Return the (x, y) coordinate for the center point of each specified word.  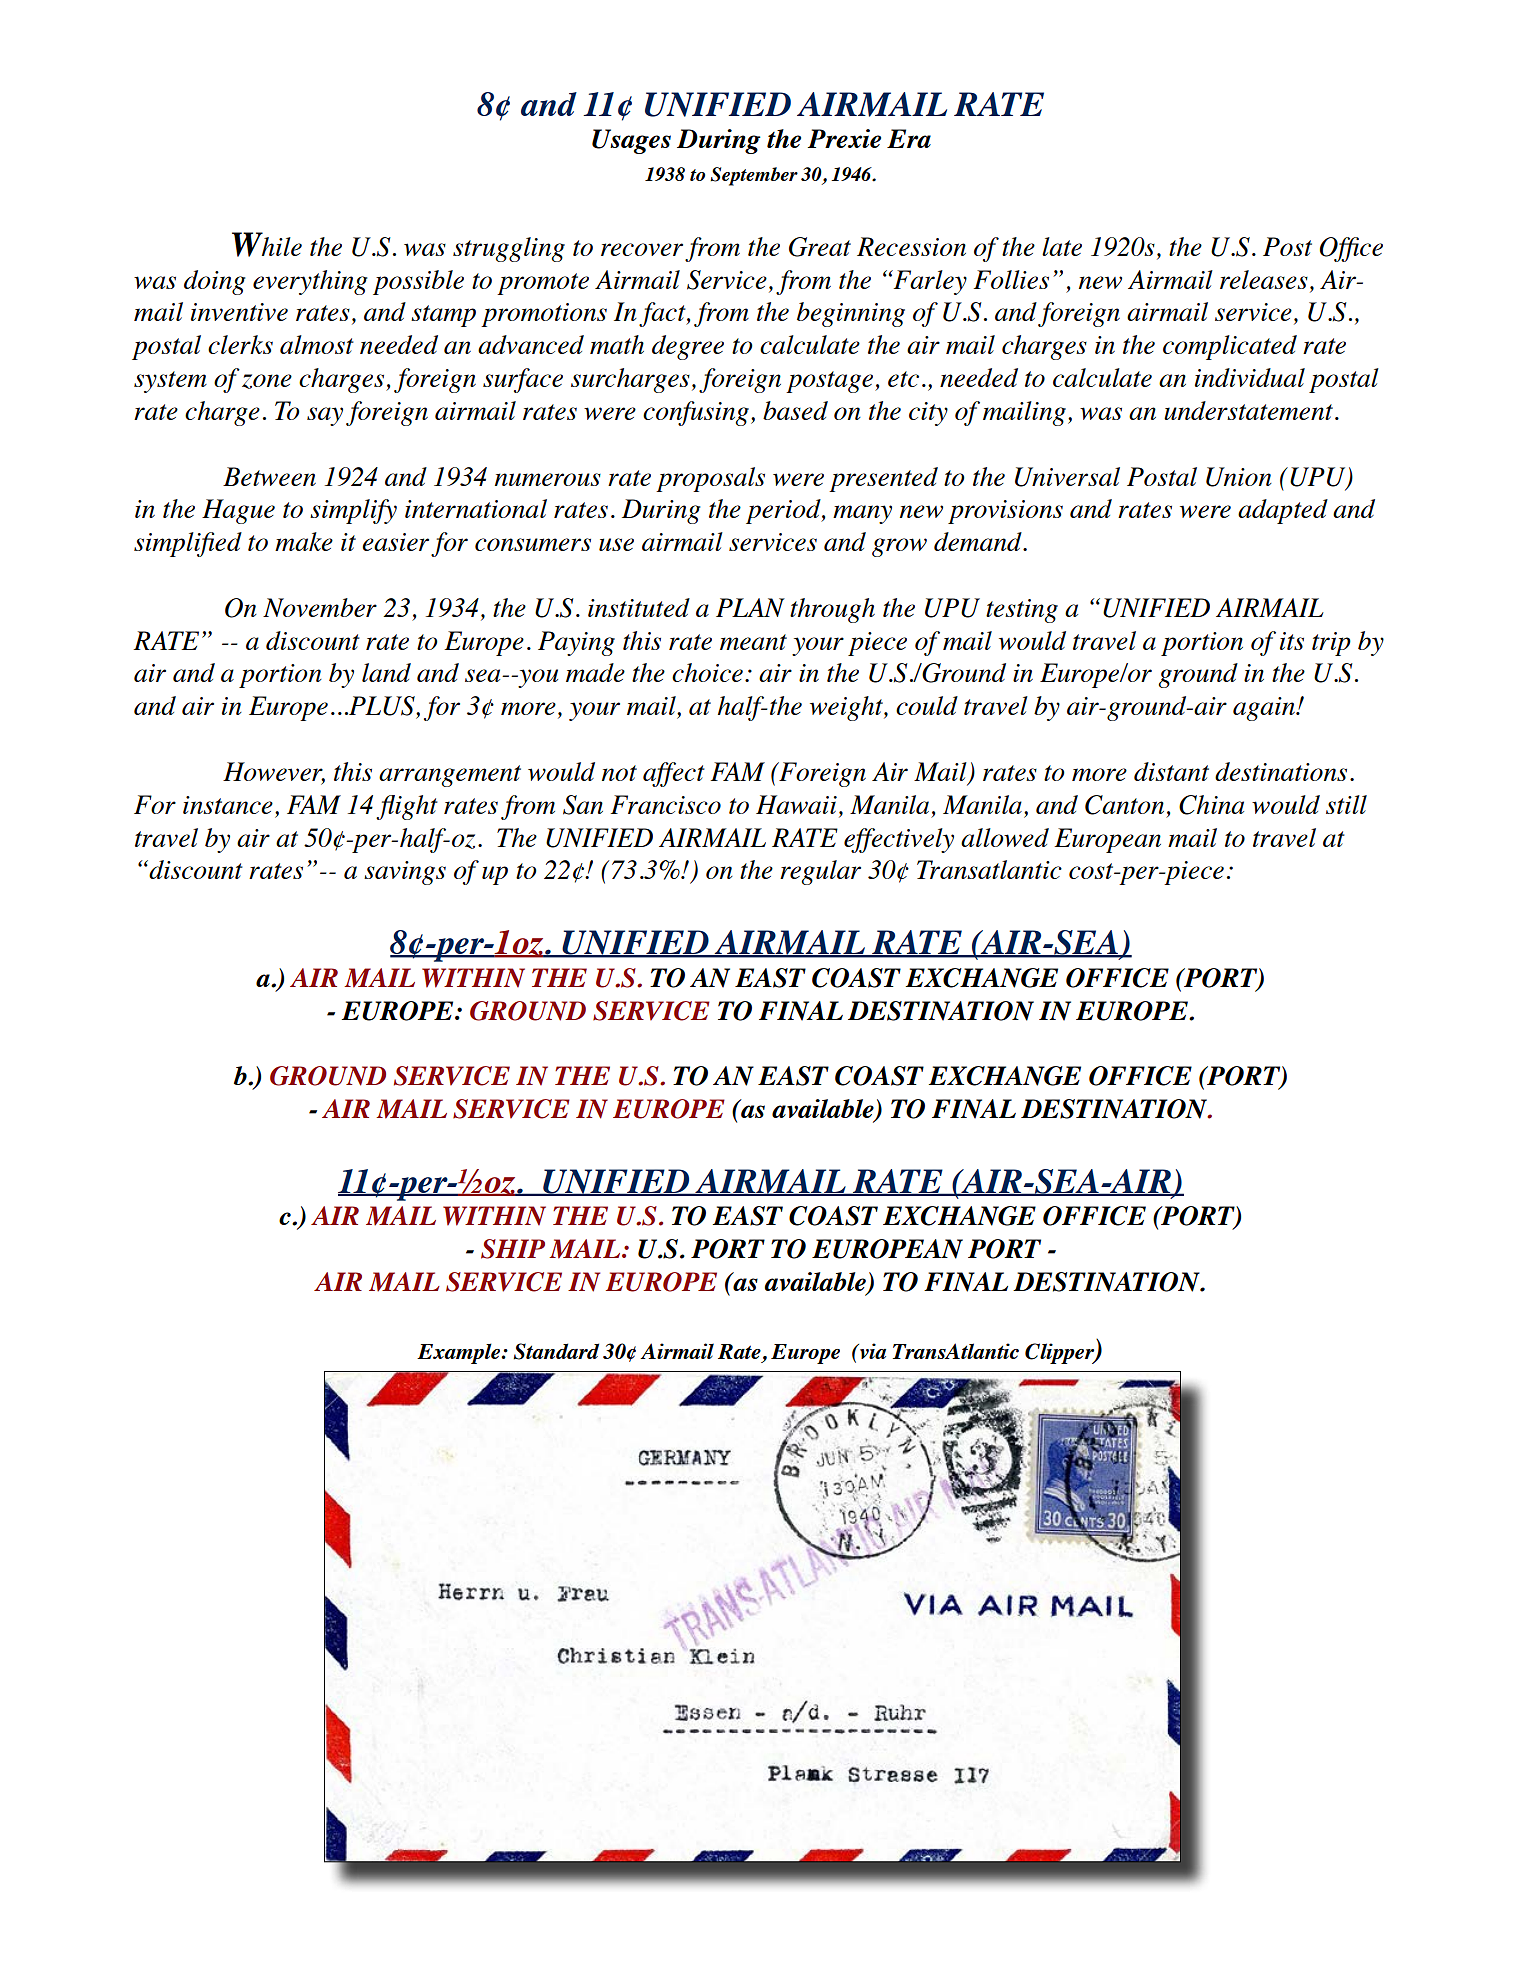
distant (1171, 771)
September (754, 176)
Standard (556, 1351)
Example (460, 1353)
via (872, 1351)
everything (310, 282)
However (274, 773)
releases (1264, 279)
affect (674, 774)
